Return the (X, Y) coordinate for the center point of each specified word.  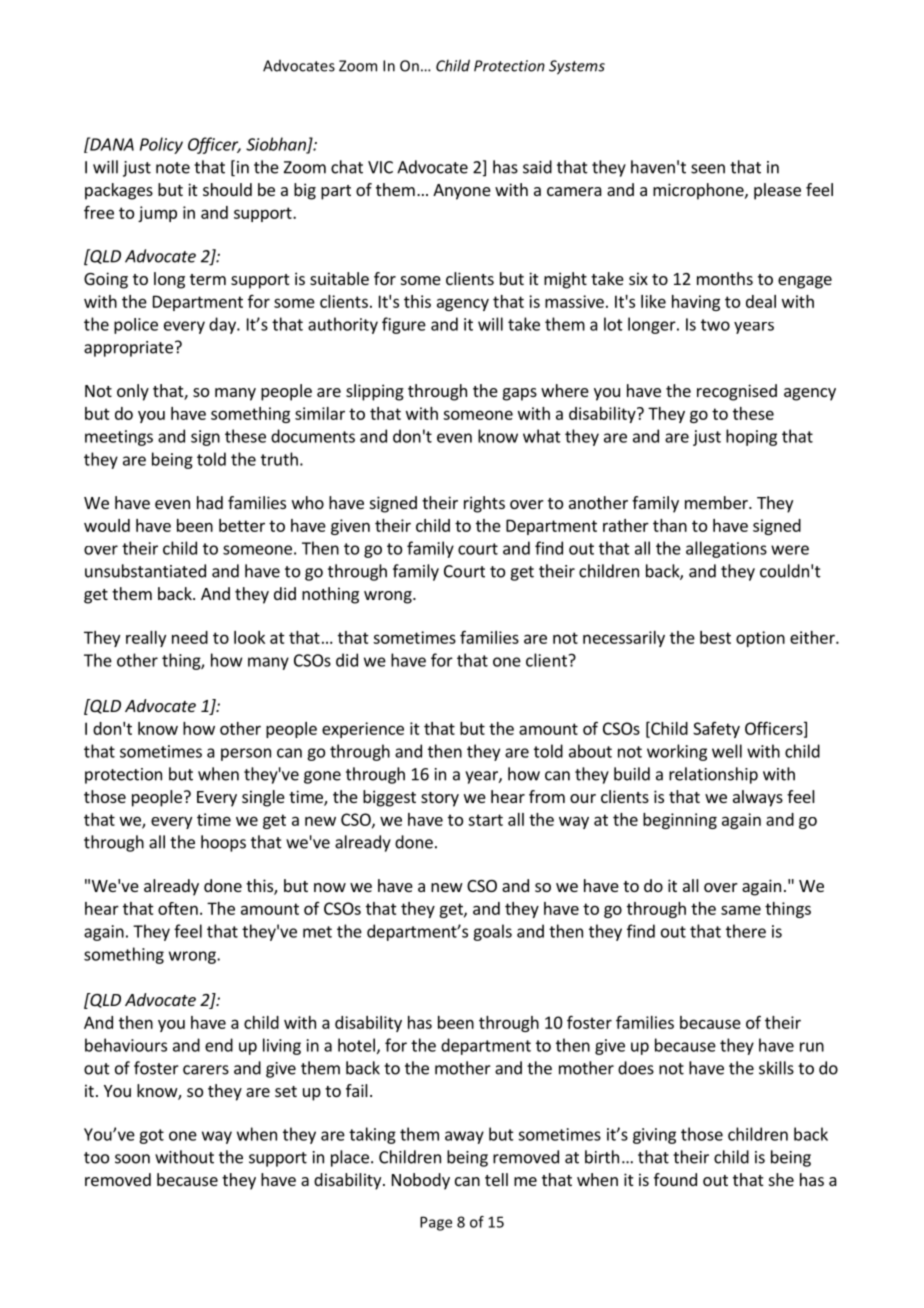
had (210, 502)
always (758, 798)
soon (132, 1159)
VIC (380, 167)
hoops (223, 843)
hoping (751, 437)
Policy (161, 145)
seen (708, 169)
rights (484, 504)
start (485, 820)
